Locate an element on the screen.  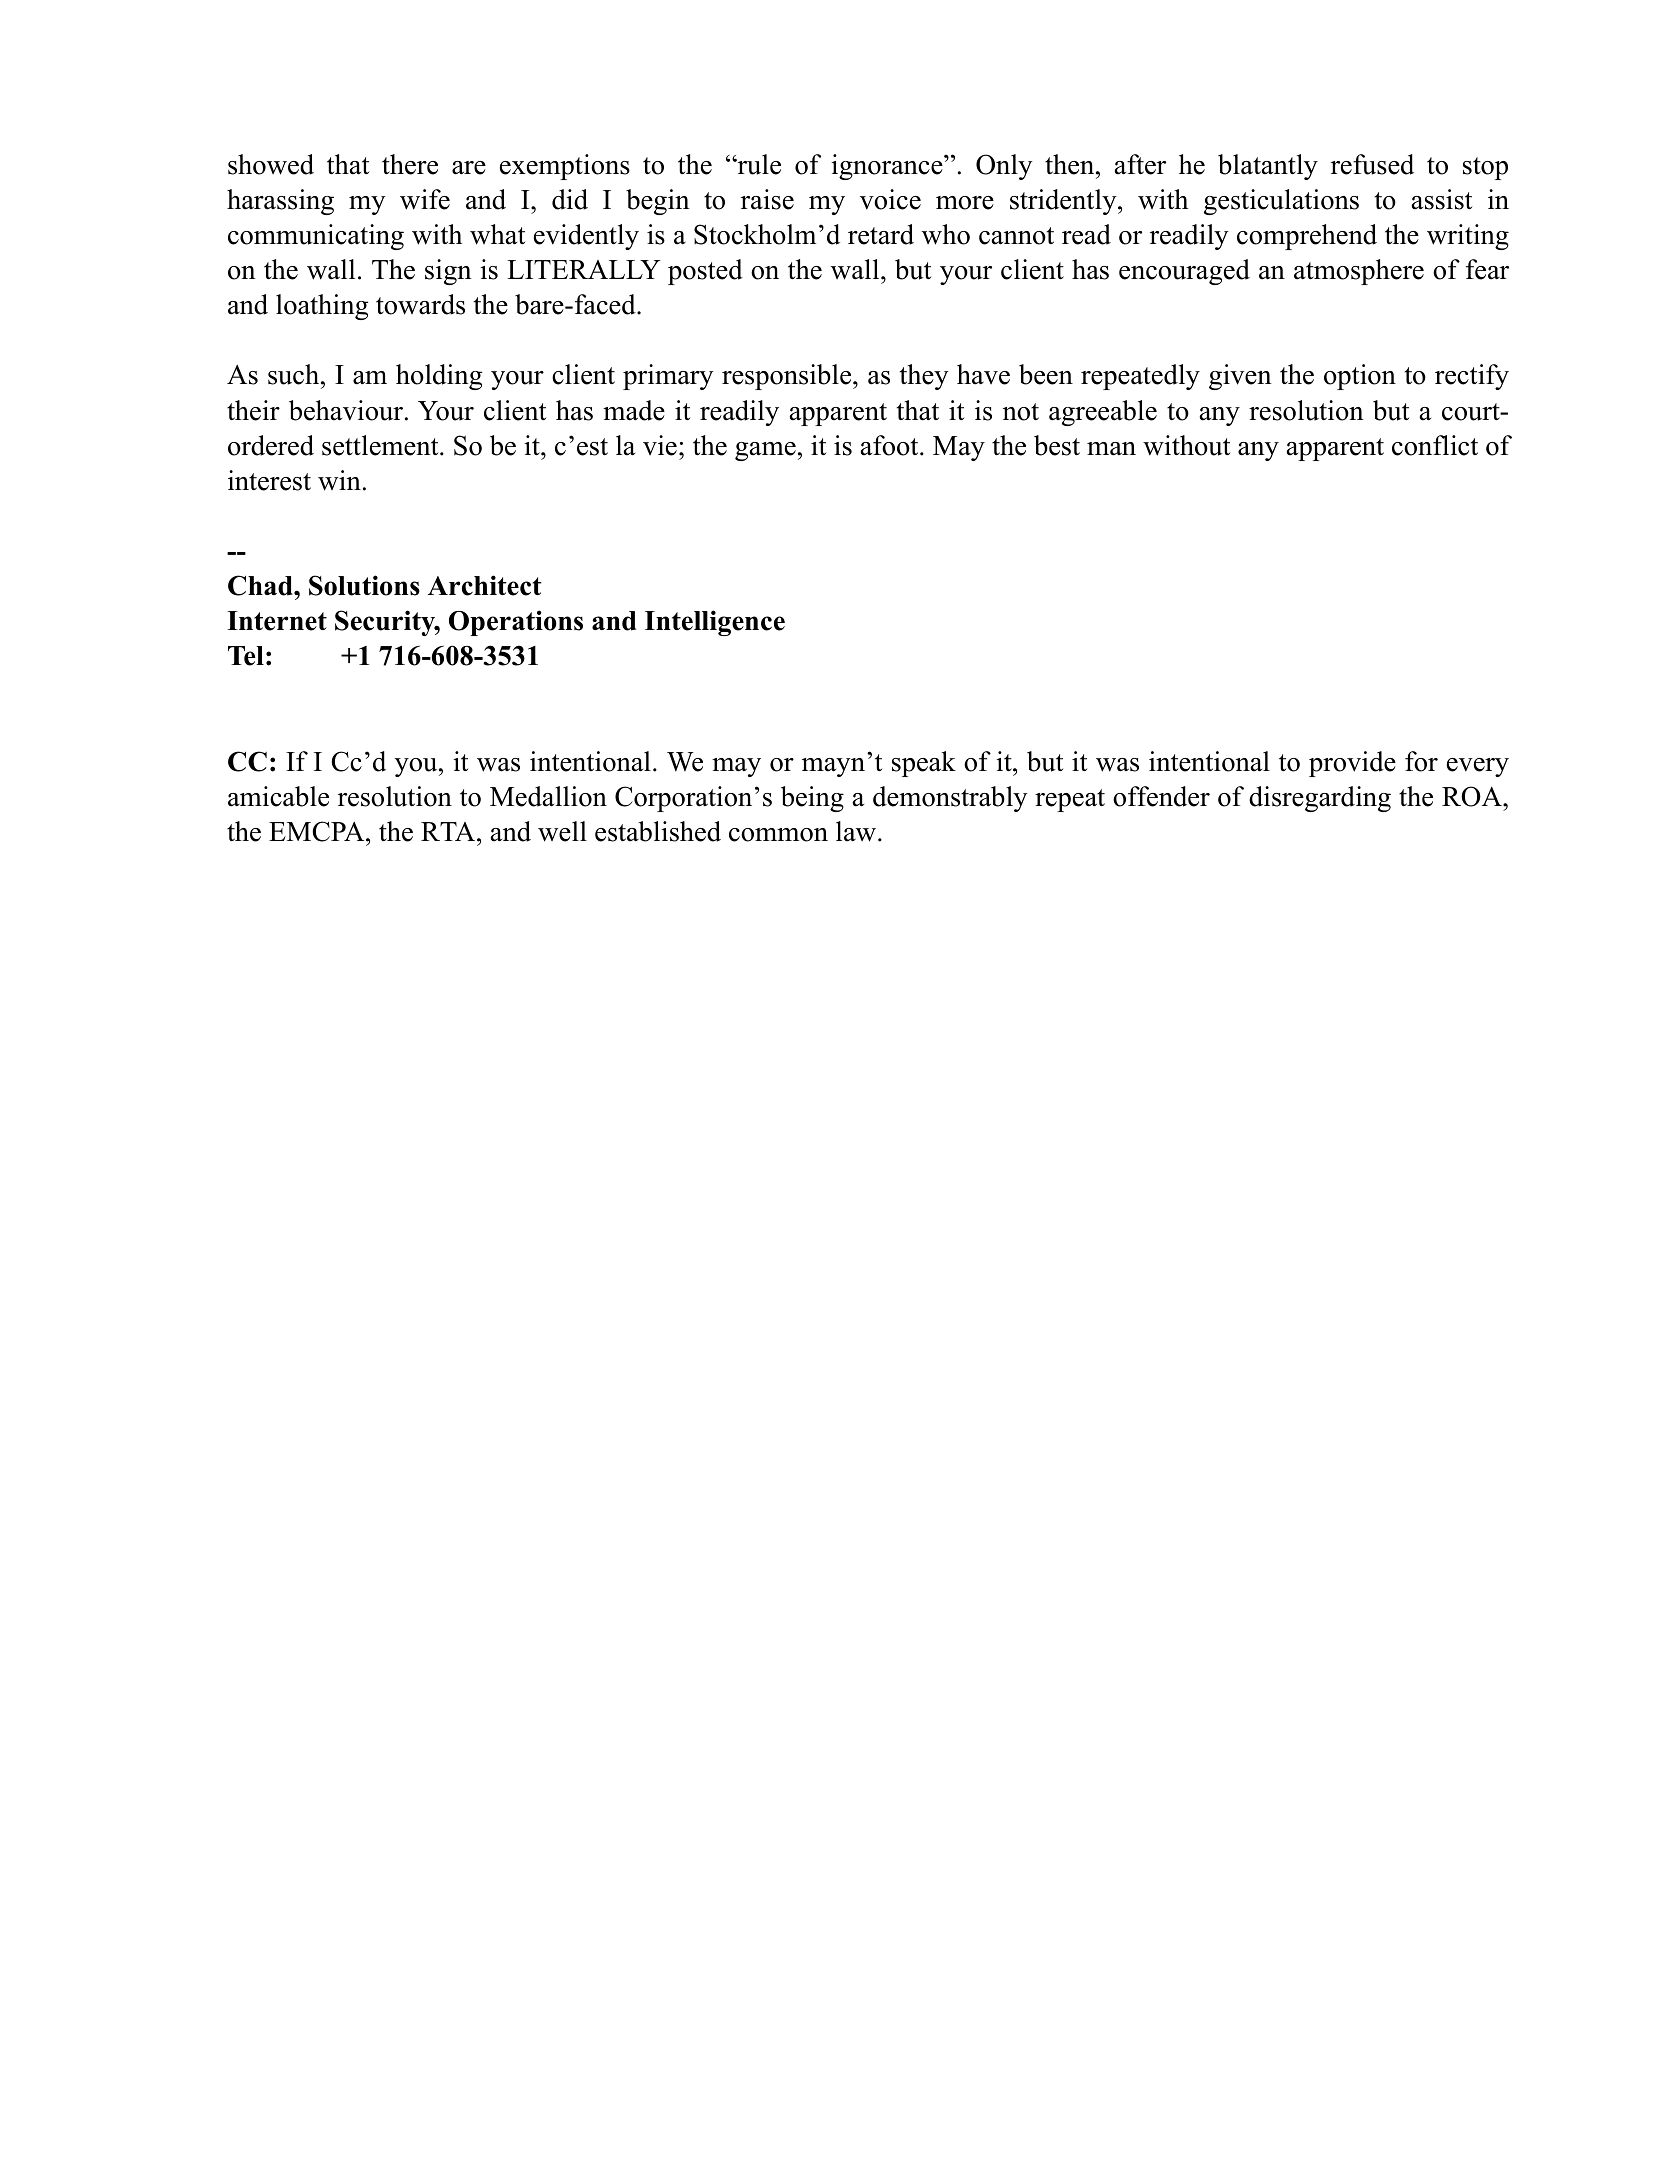
voice is located at coordinates (890, 199).
